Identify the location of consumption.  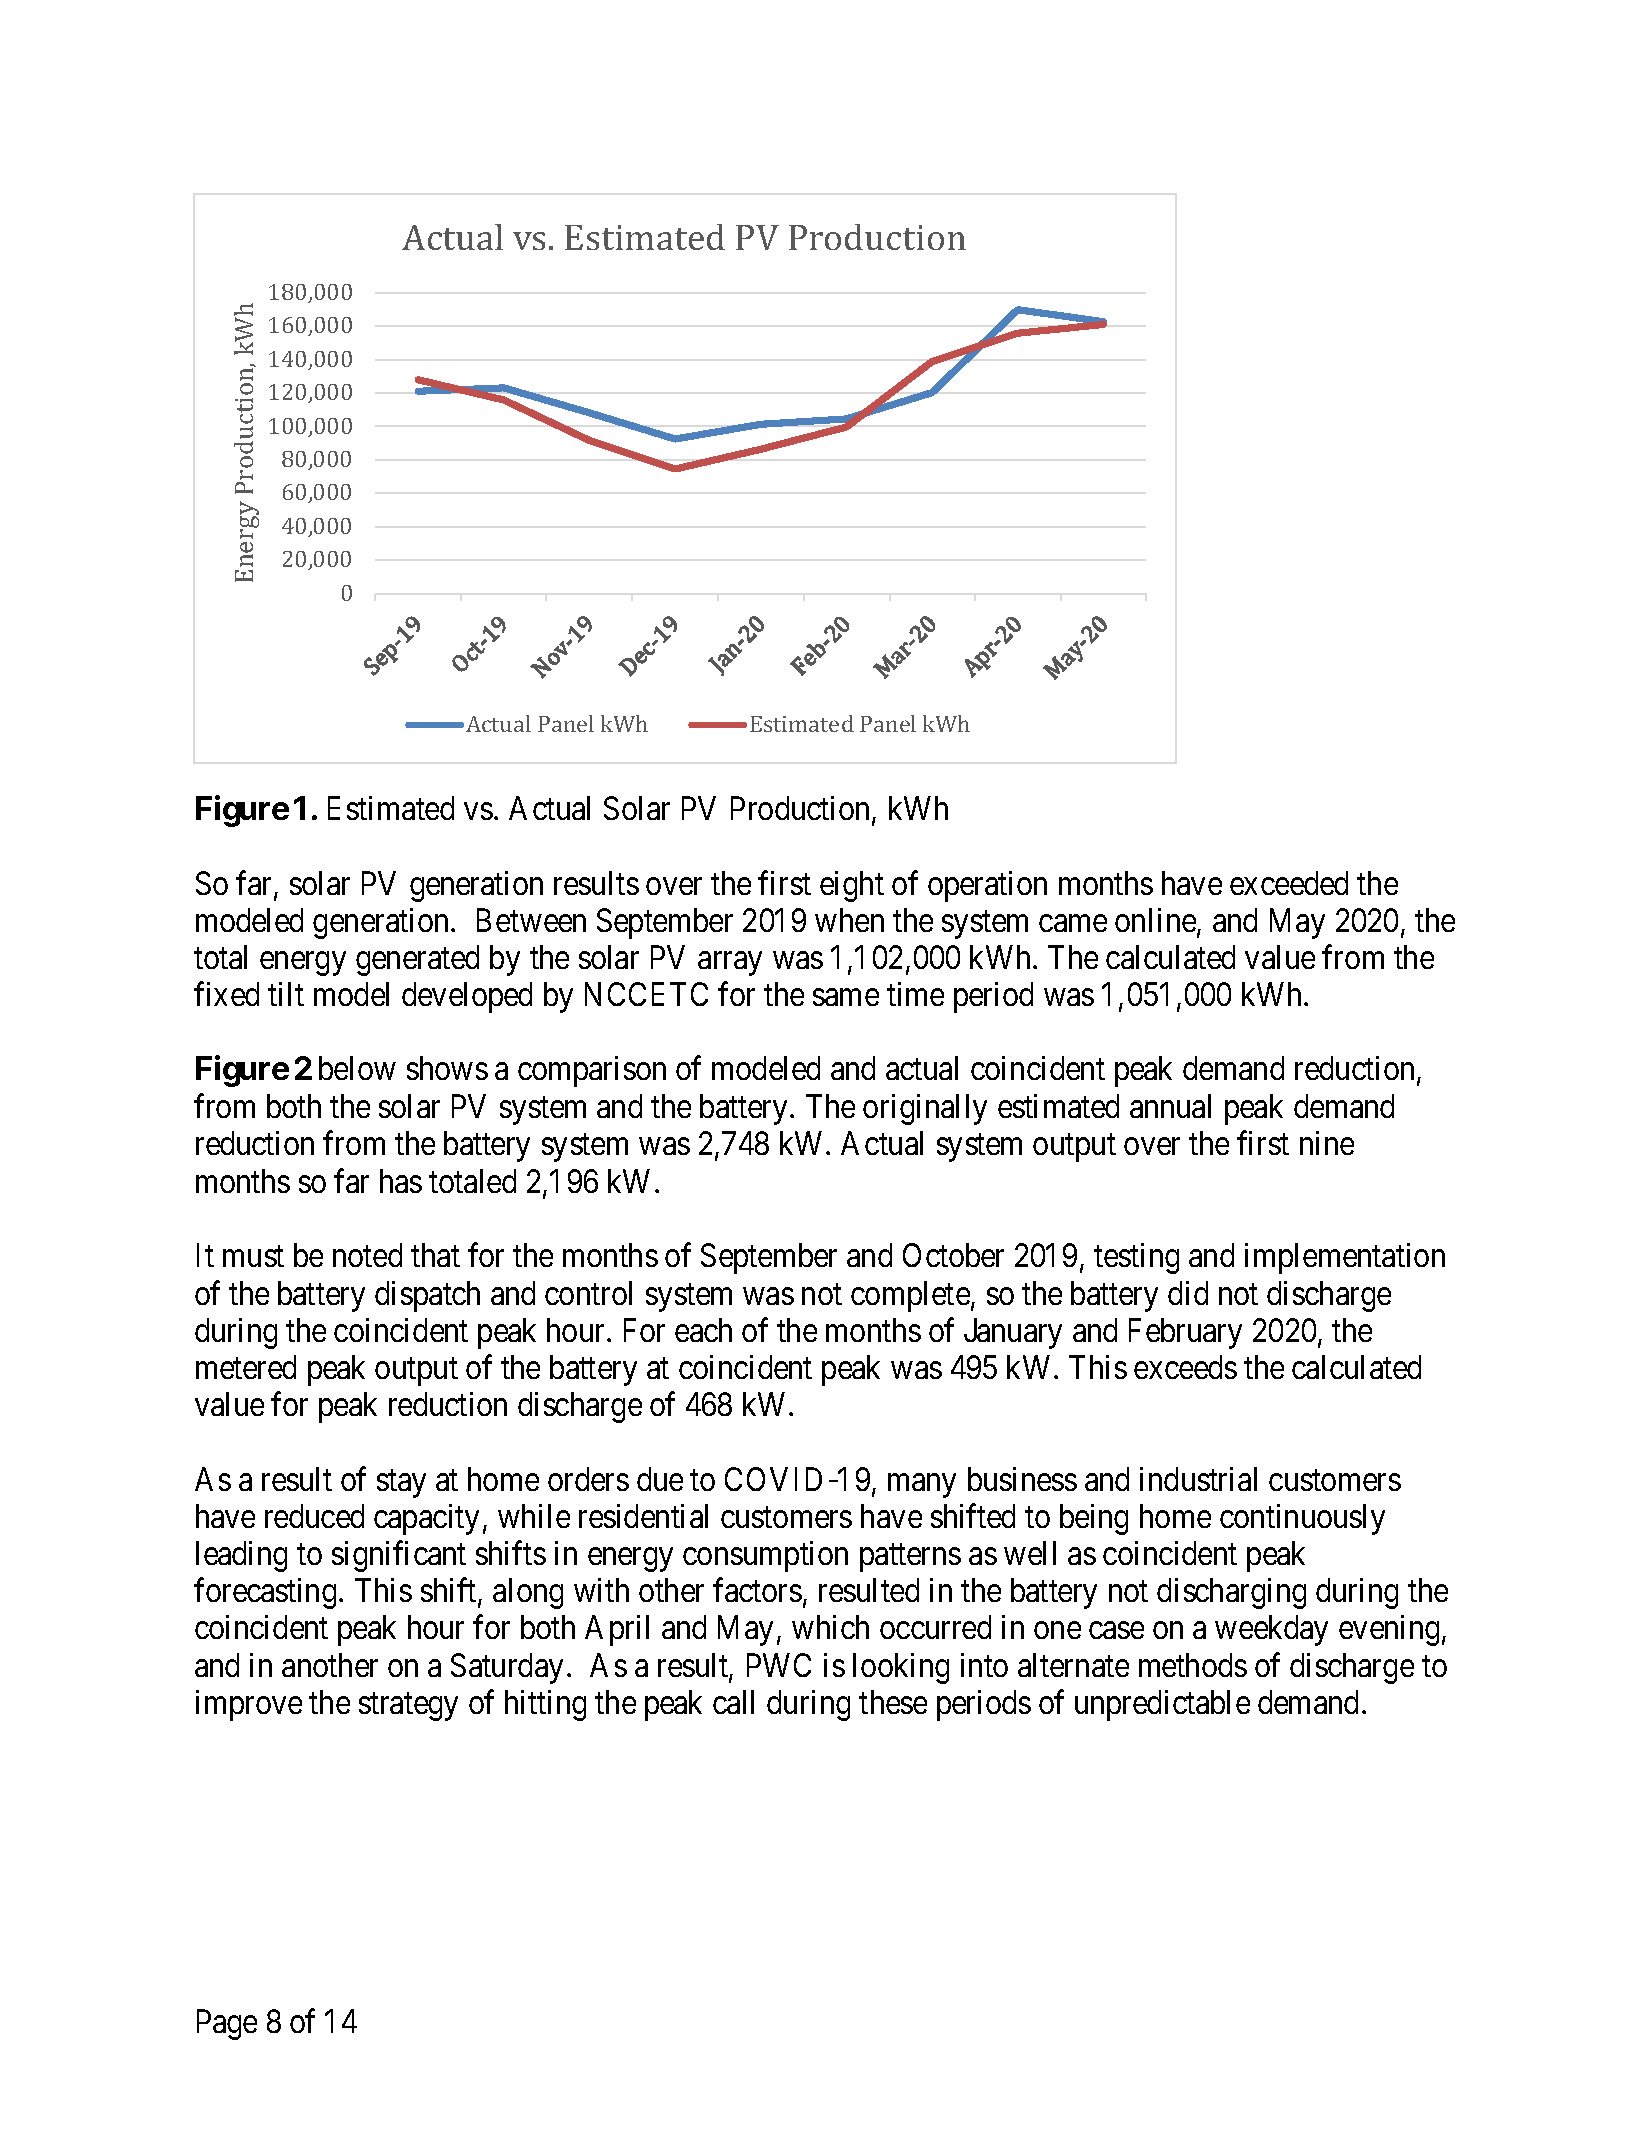
(765, 1556).
